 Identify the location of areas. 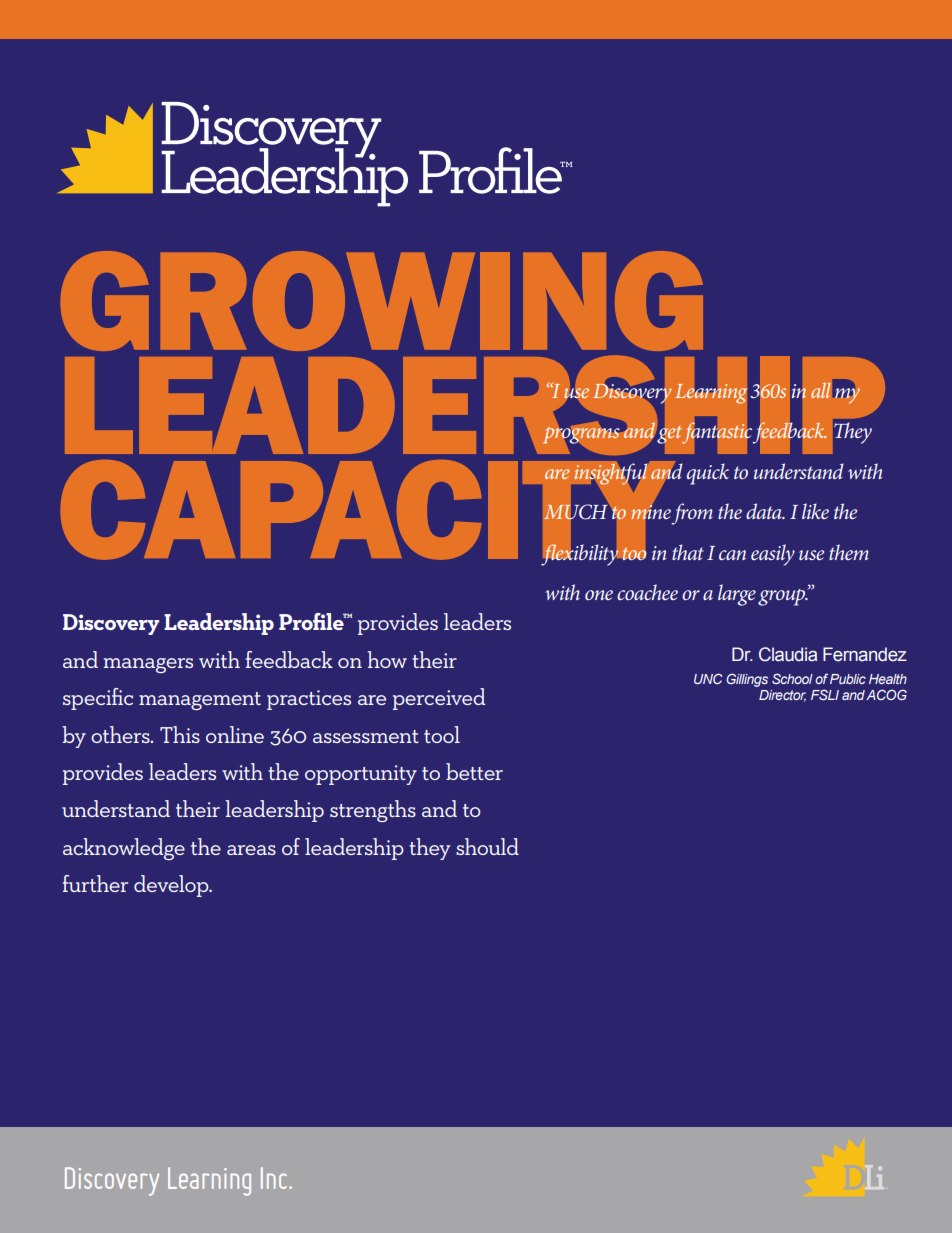
(251, 850).
